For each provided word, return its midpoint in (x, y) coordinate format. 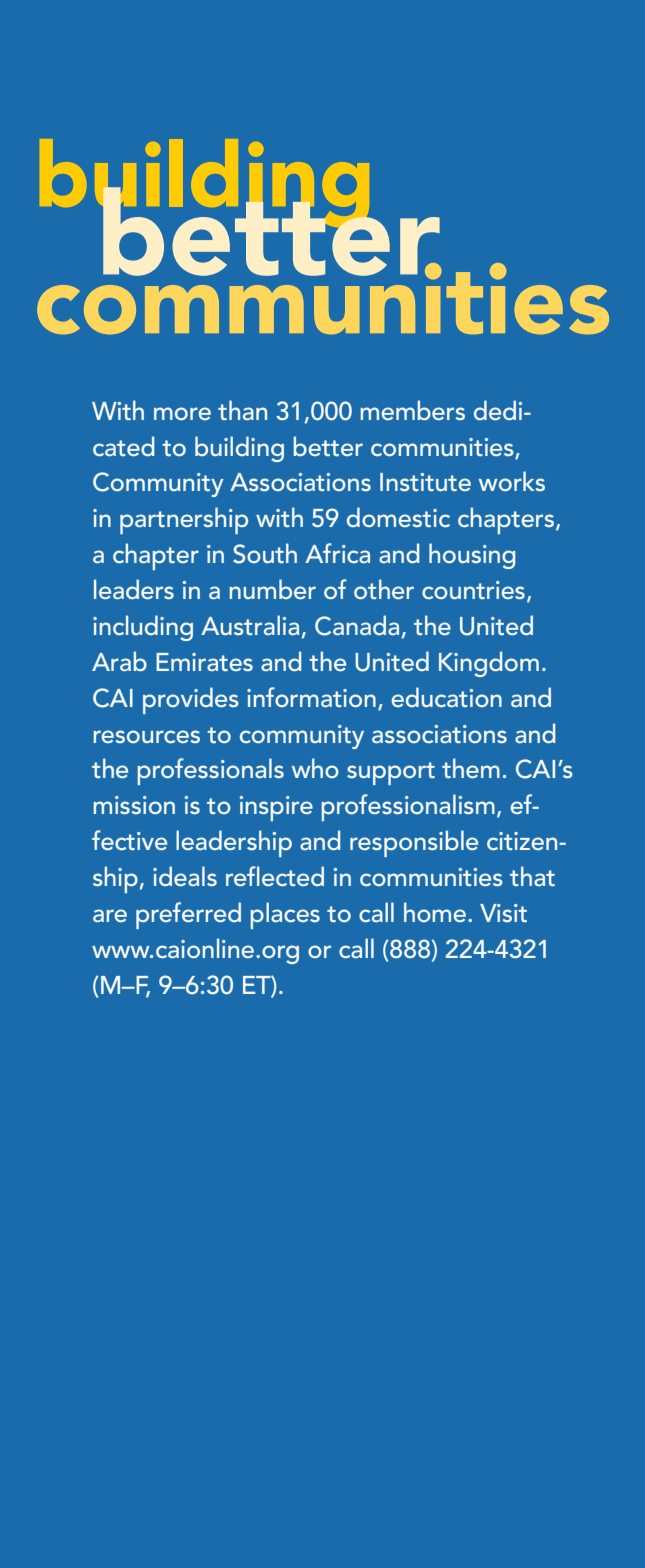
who (315, 768)
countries (473, 590)
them (471, 768)
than (242, 410)
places (285, 915)
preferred (188, 915)
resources (146, 736)
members (412, 410)
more (182, 413)
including (143, 628)
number (272, 589)
